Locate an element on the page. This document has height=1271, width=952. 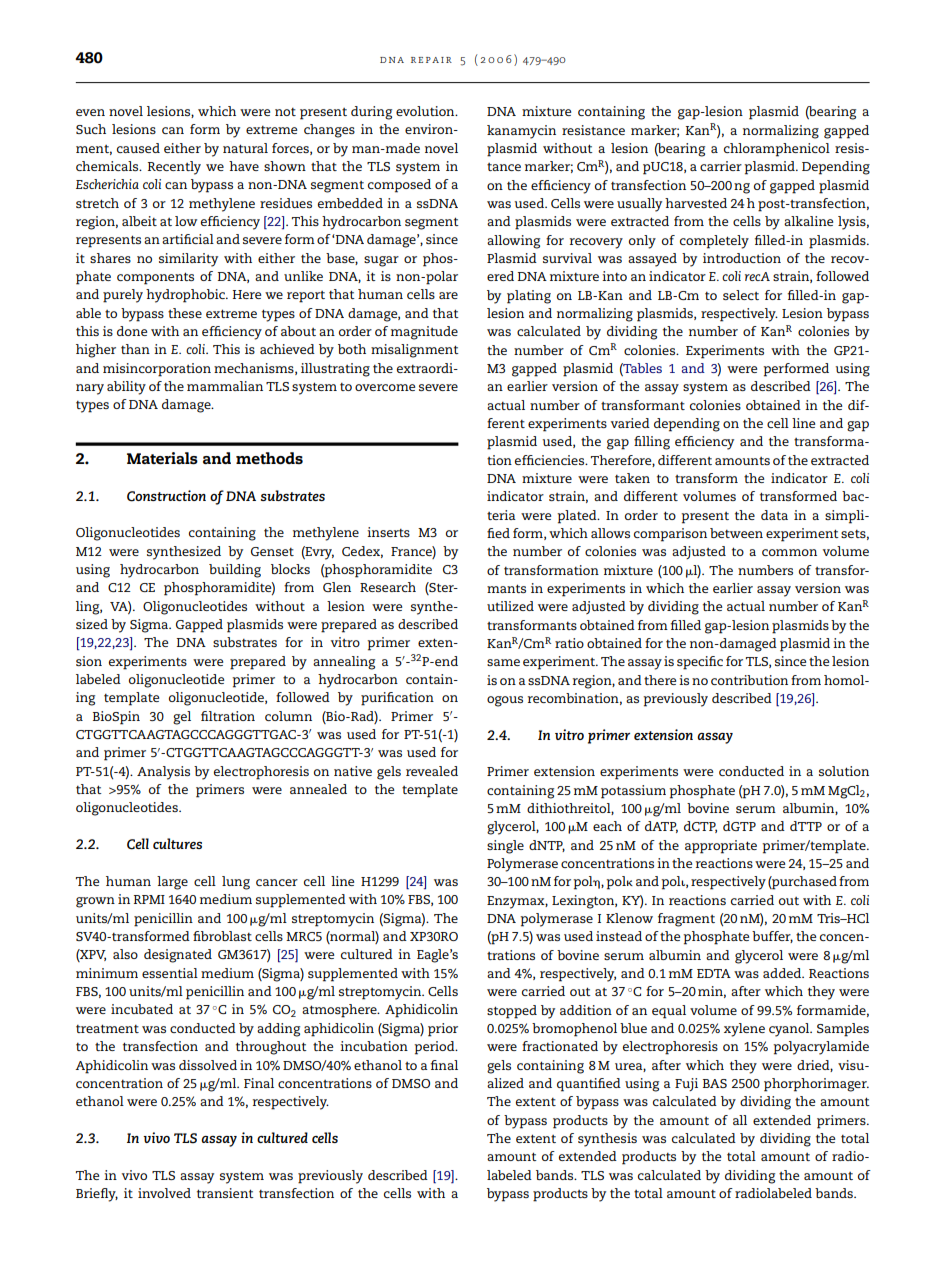
period is located at coordinates (435, 1048).
